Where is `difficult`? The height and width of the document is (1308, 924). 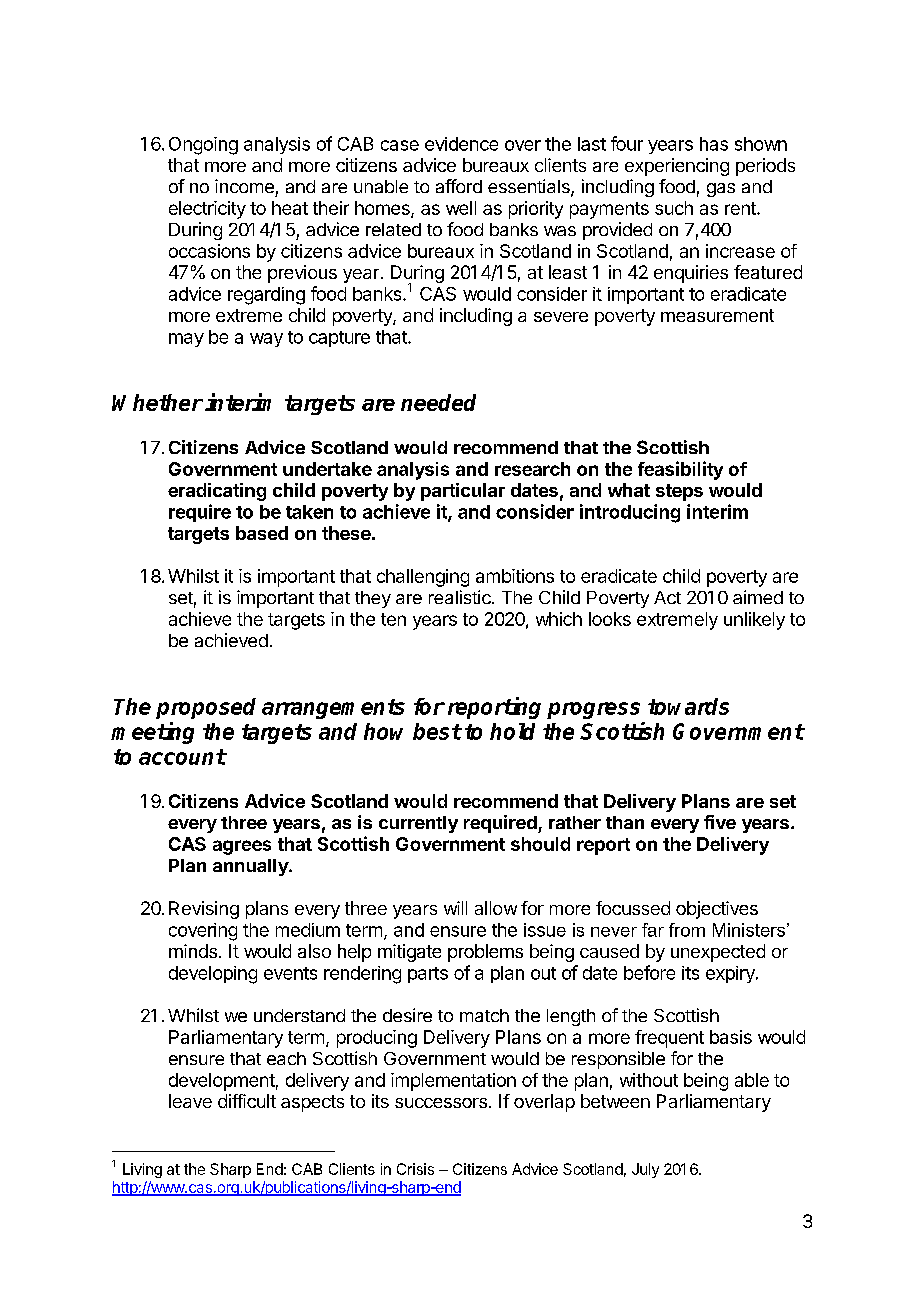 difficult is located at coordinates (247, 1101).
